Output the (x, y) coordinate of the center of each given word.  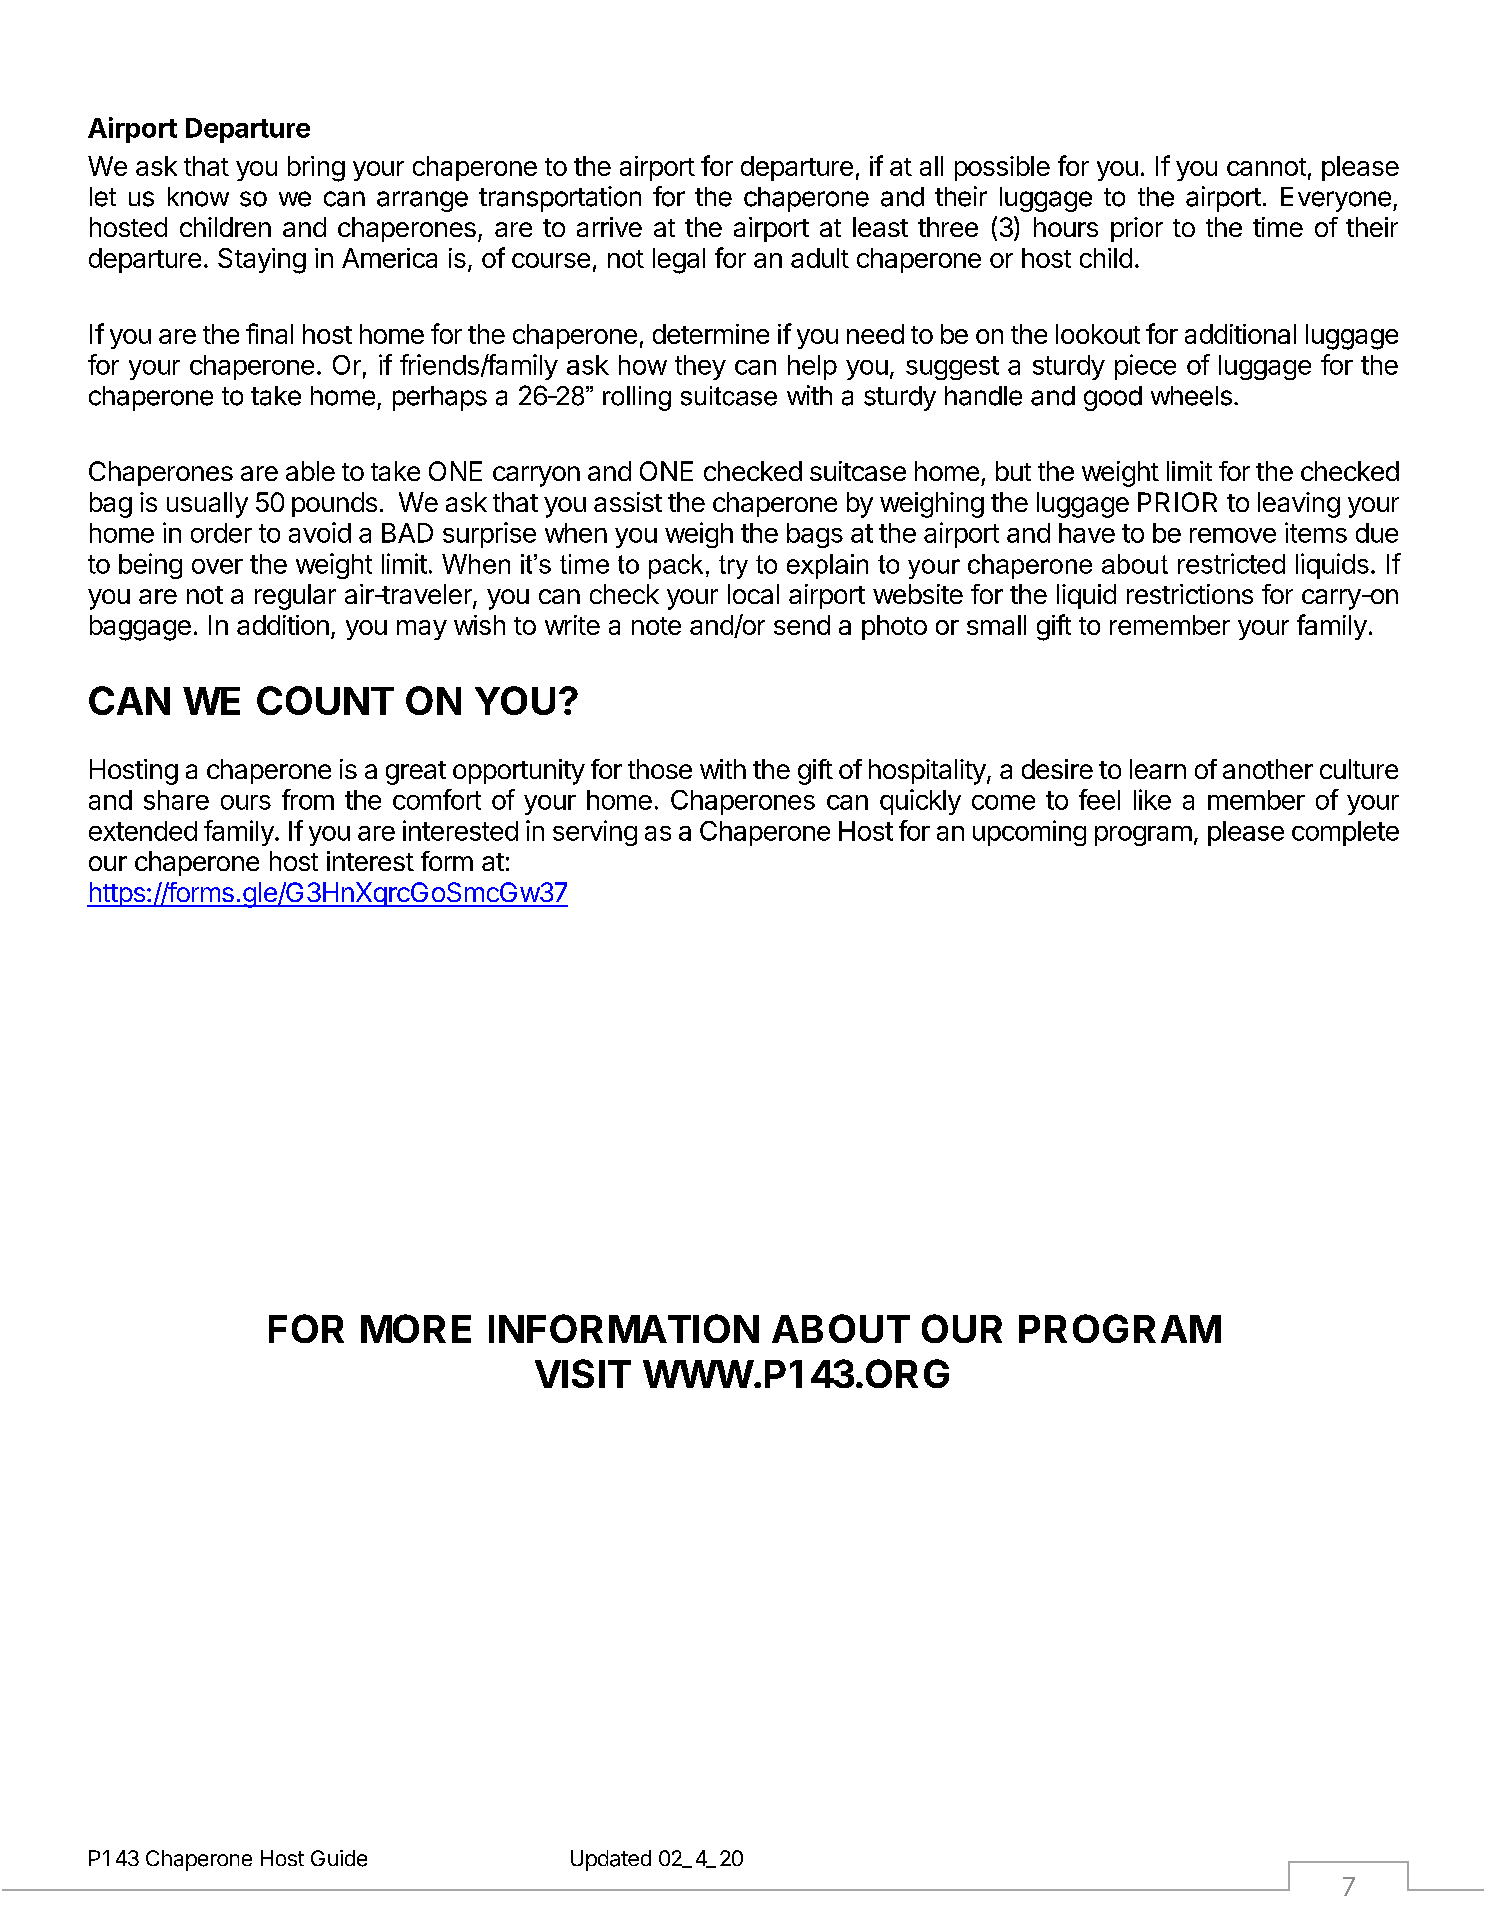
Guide (339, 1858)
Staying (262, 261)
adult (820, 258)
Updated (611, 1860)
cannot (1266, 167)
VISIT (583, 1373)
